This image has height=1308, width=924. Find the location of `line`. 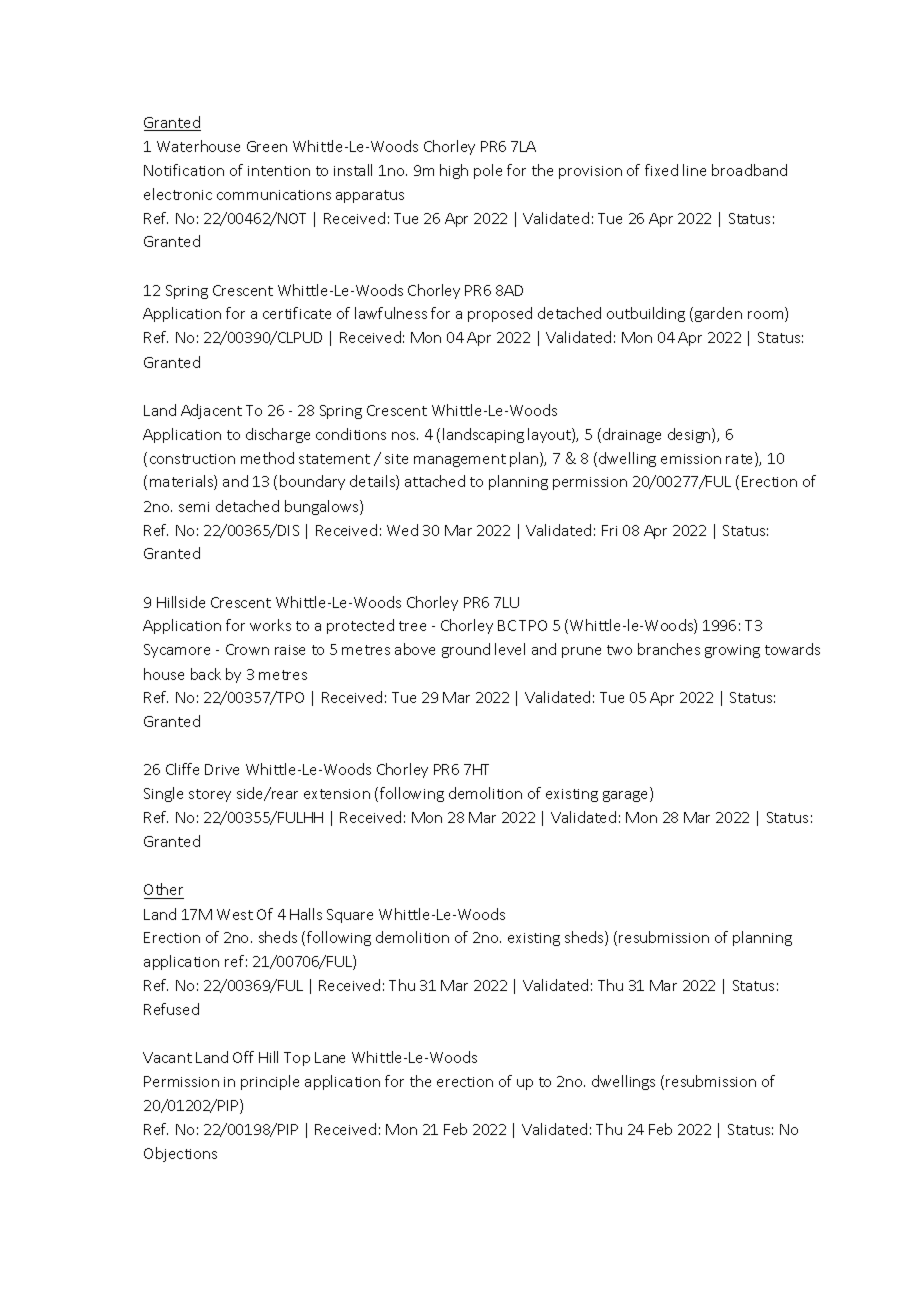

line is located at coordinates (694, 170).
